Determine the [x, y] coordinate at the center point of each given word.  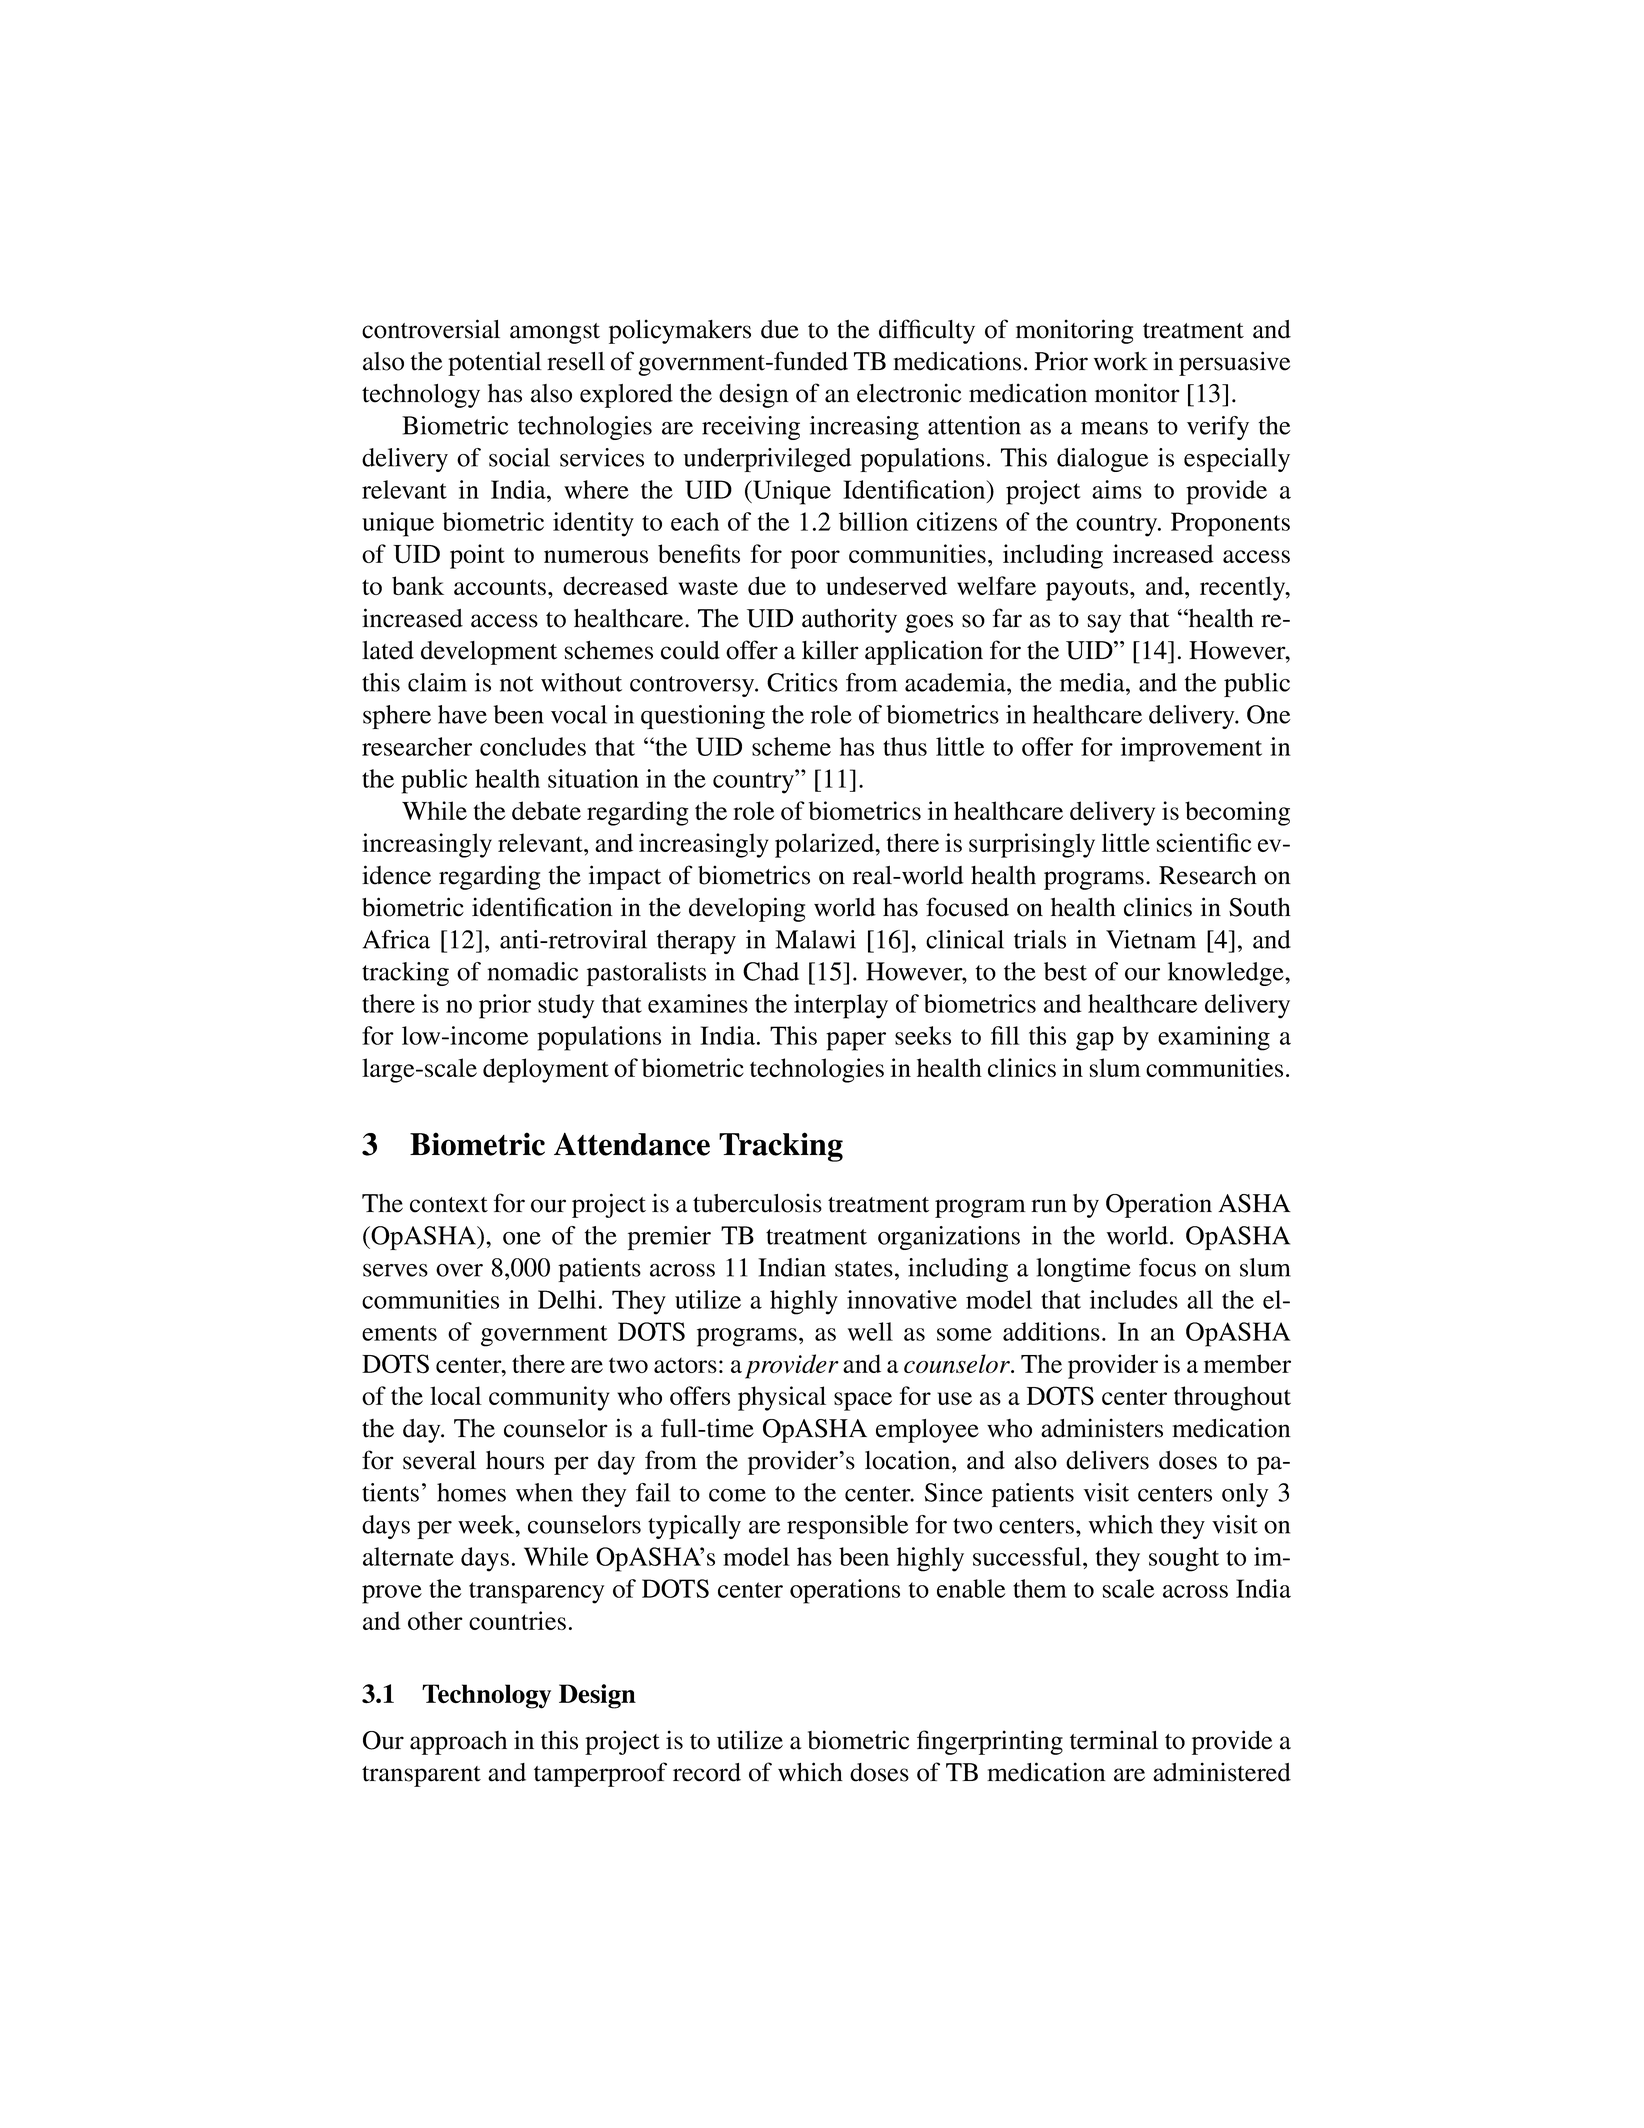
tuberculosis [757, 1203]
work [1121, 361]
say [1104, 623]
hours [515, 1460]
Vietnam [1151, 939]
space [863, 1401]
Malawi [815, 939]
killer [830, 650]
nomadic [532, 971]
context [449, 1205]
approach [458, 1743]
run [1049, 1206]
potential [495, 363]
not [517, 684]
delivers [1107, 1460]
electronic [909, 393]
